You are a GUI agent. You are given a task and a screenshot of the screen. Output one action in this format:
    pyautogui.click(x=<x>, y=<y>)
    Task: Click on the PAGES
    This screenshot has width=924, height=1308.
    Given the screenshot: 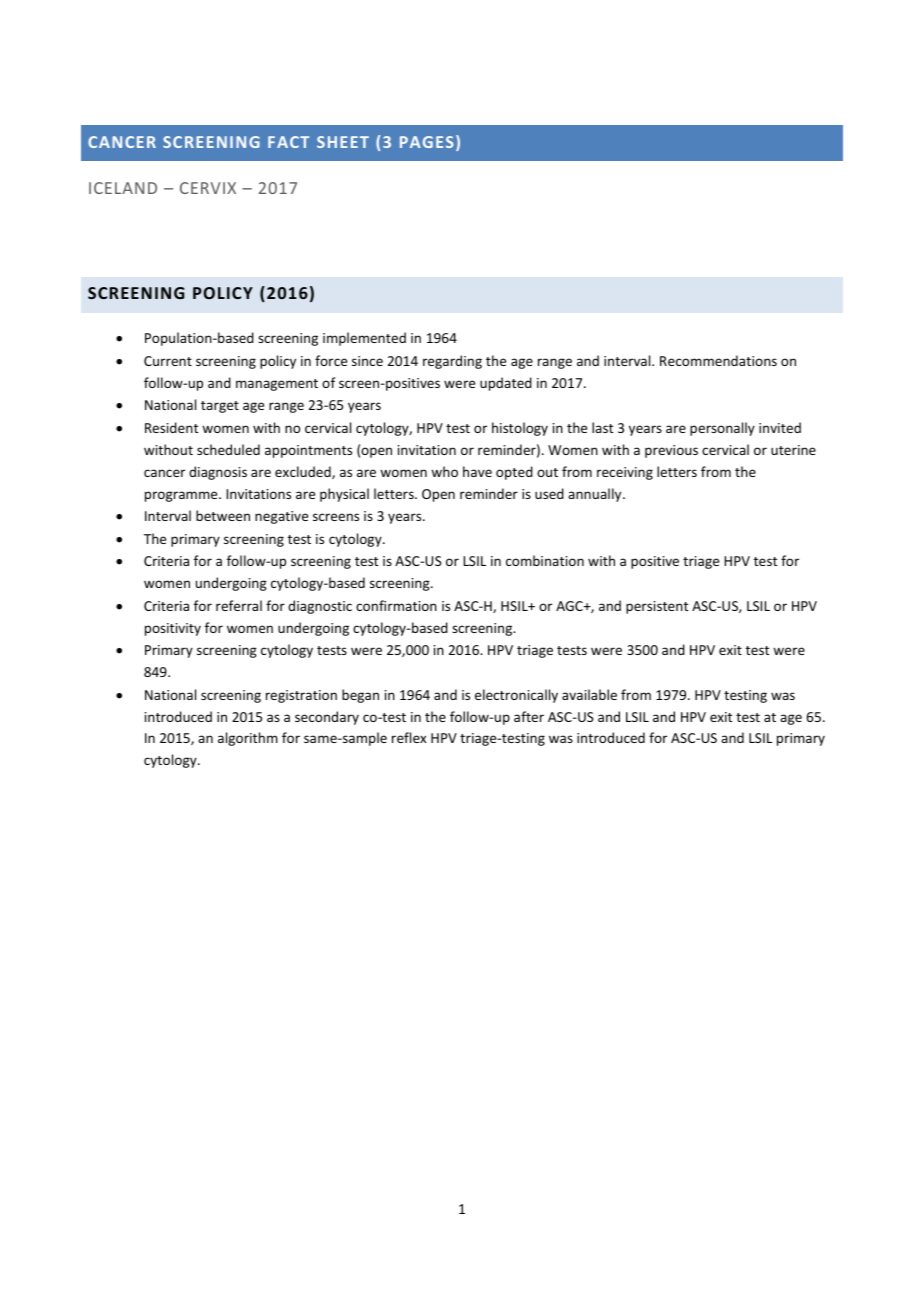 What is the action you would take?
    pyautogui.click(x=427, y=142)
